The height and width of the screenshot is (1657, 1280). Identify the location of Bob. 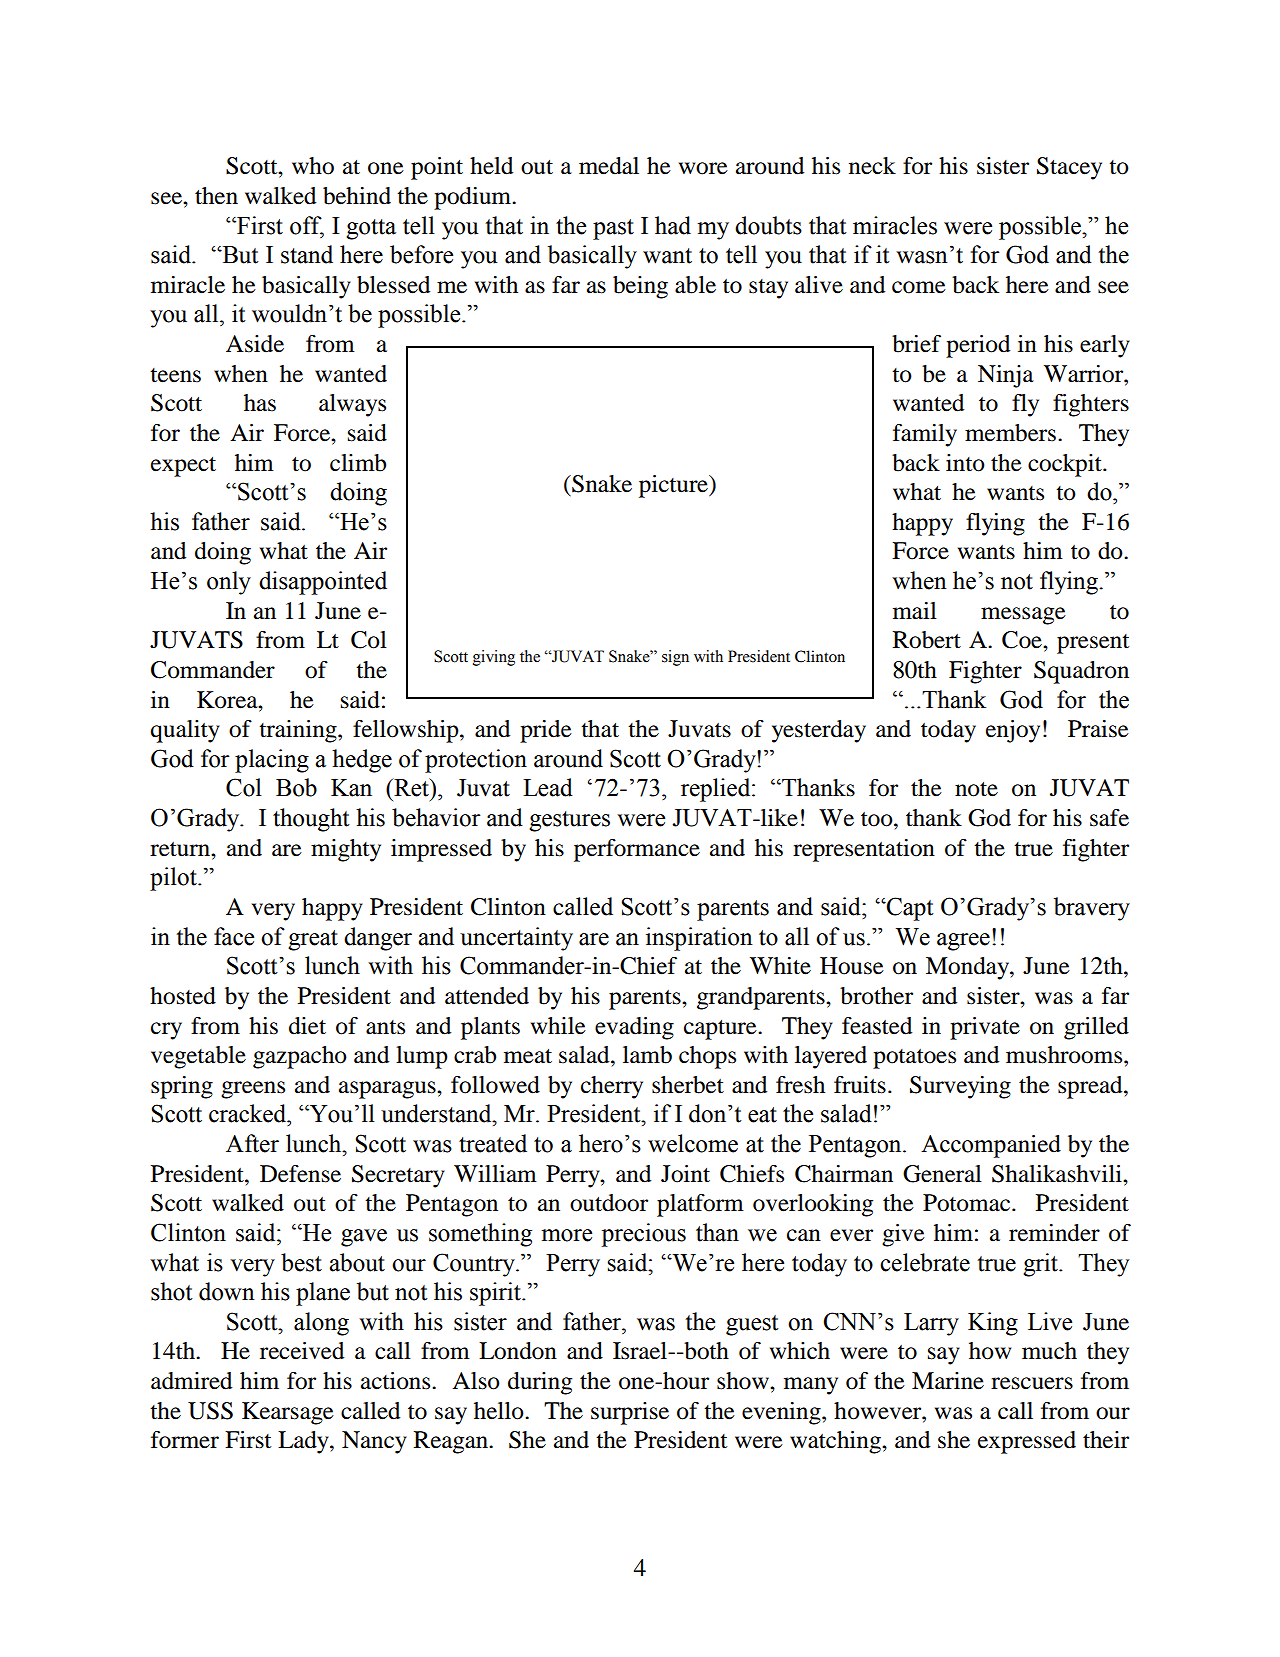
(296, 787).
